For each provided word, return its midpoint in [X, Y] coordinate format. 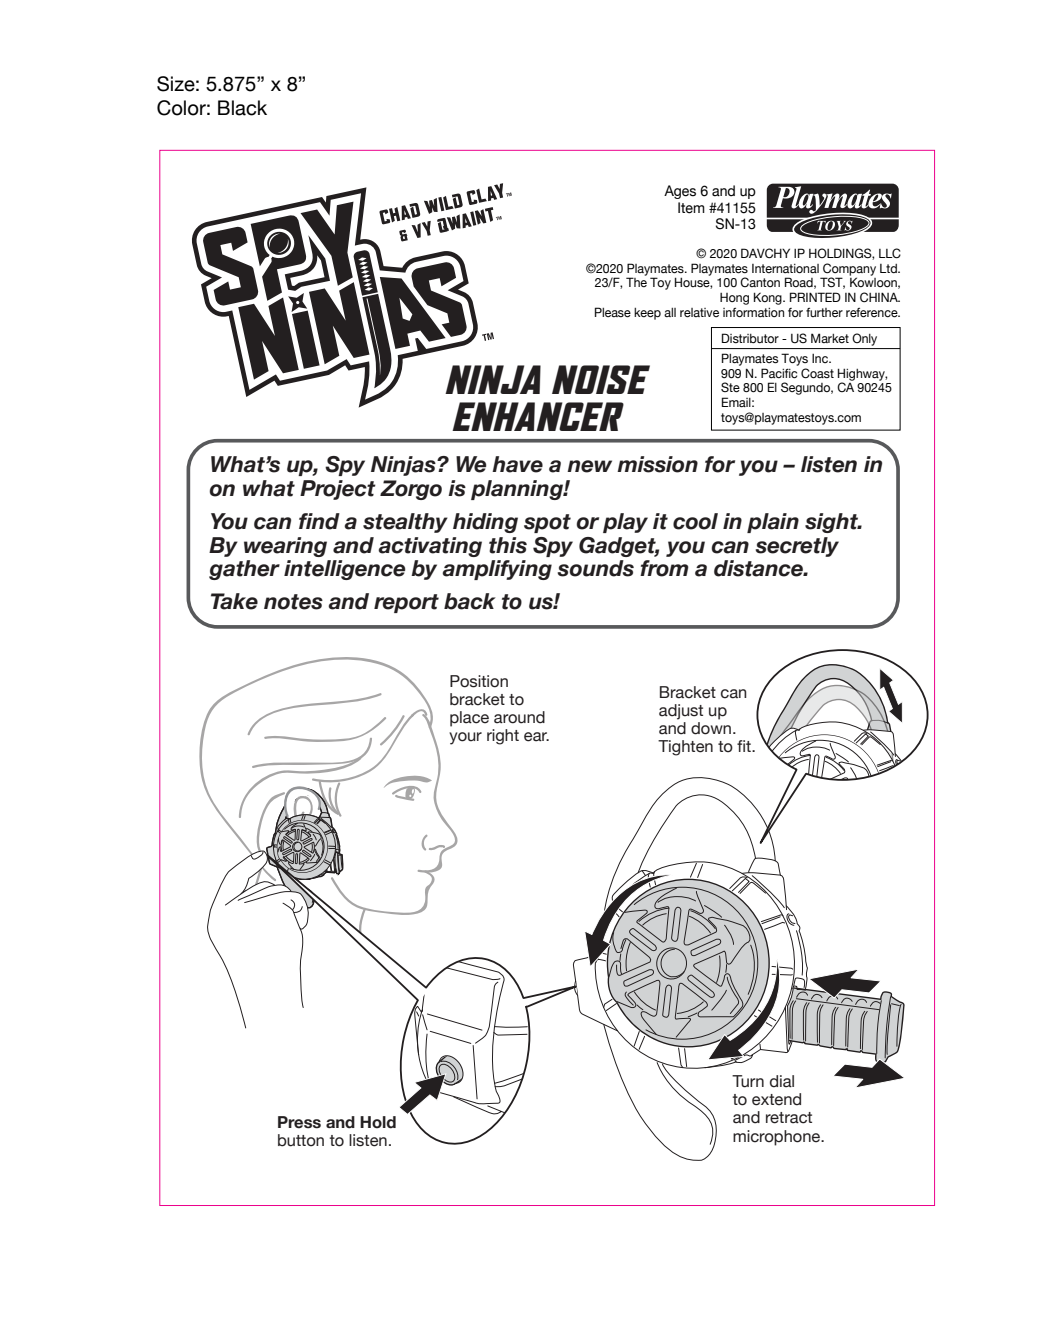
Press [299, 1122]
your [465, 738]
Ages [680, 192]
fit [745, 746]
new [589, 466]
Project [338, 490]
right [503, 737]
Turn [748, 1081]
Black [242, 108]
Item [691, 208]
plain [773, 523]
